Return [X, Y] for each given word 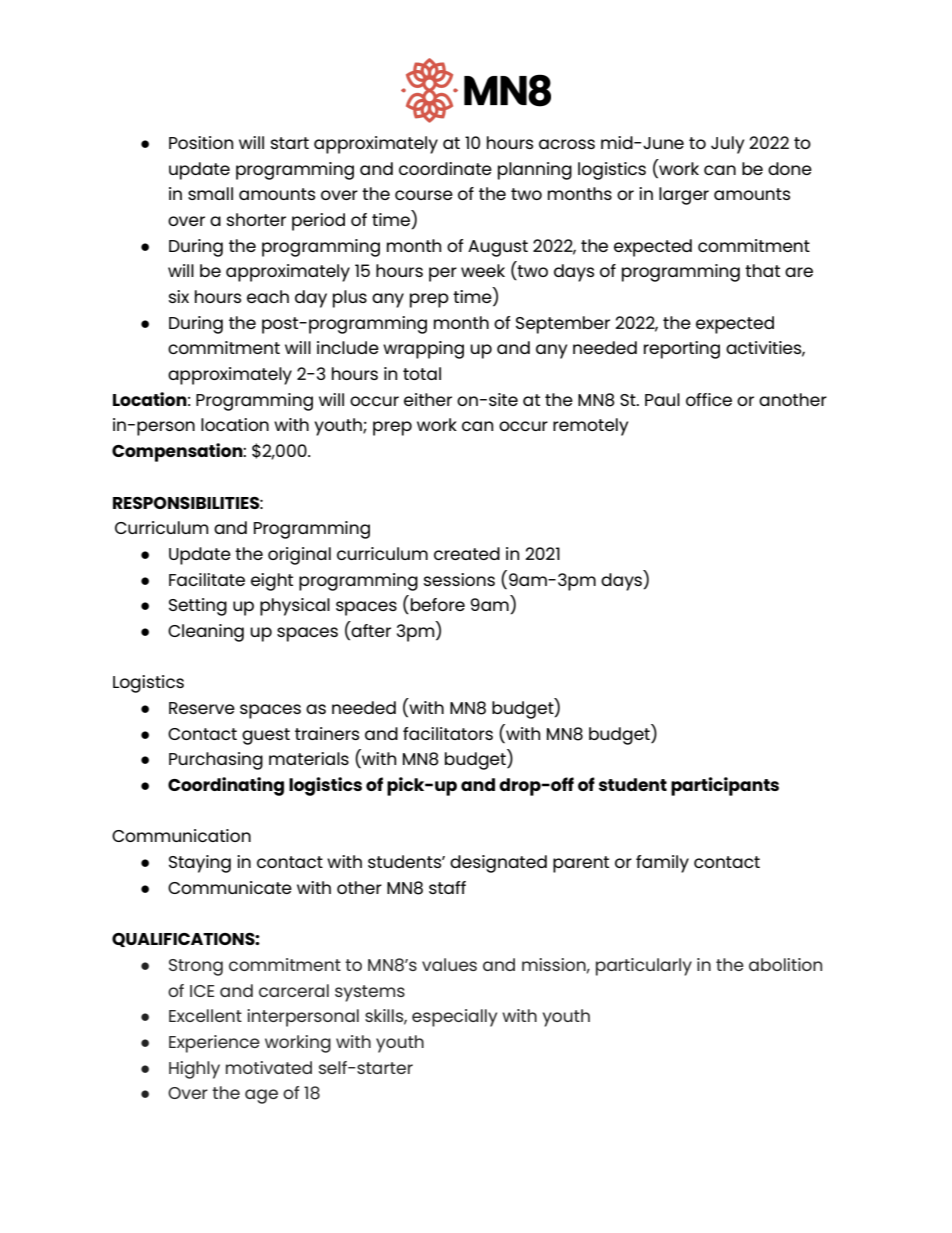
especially [454, 1018]
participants [725, 786]
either [428, 399]
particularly [644, 967]
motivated [269, 1067]
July [727, 145]
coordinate [445, 168]
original [299, 556]
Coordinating [226, 786]
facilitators [448, 733]
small [210, 193]
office [709, 399]
